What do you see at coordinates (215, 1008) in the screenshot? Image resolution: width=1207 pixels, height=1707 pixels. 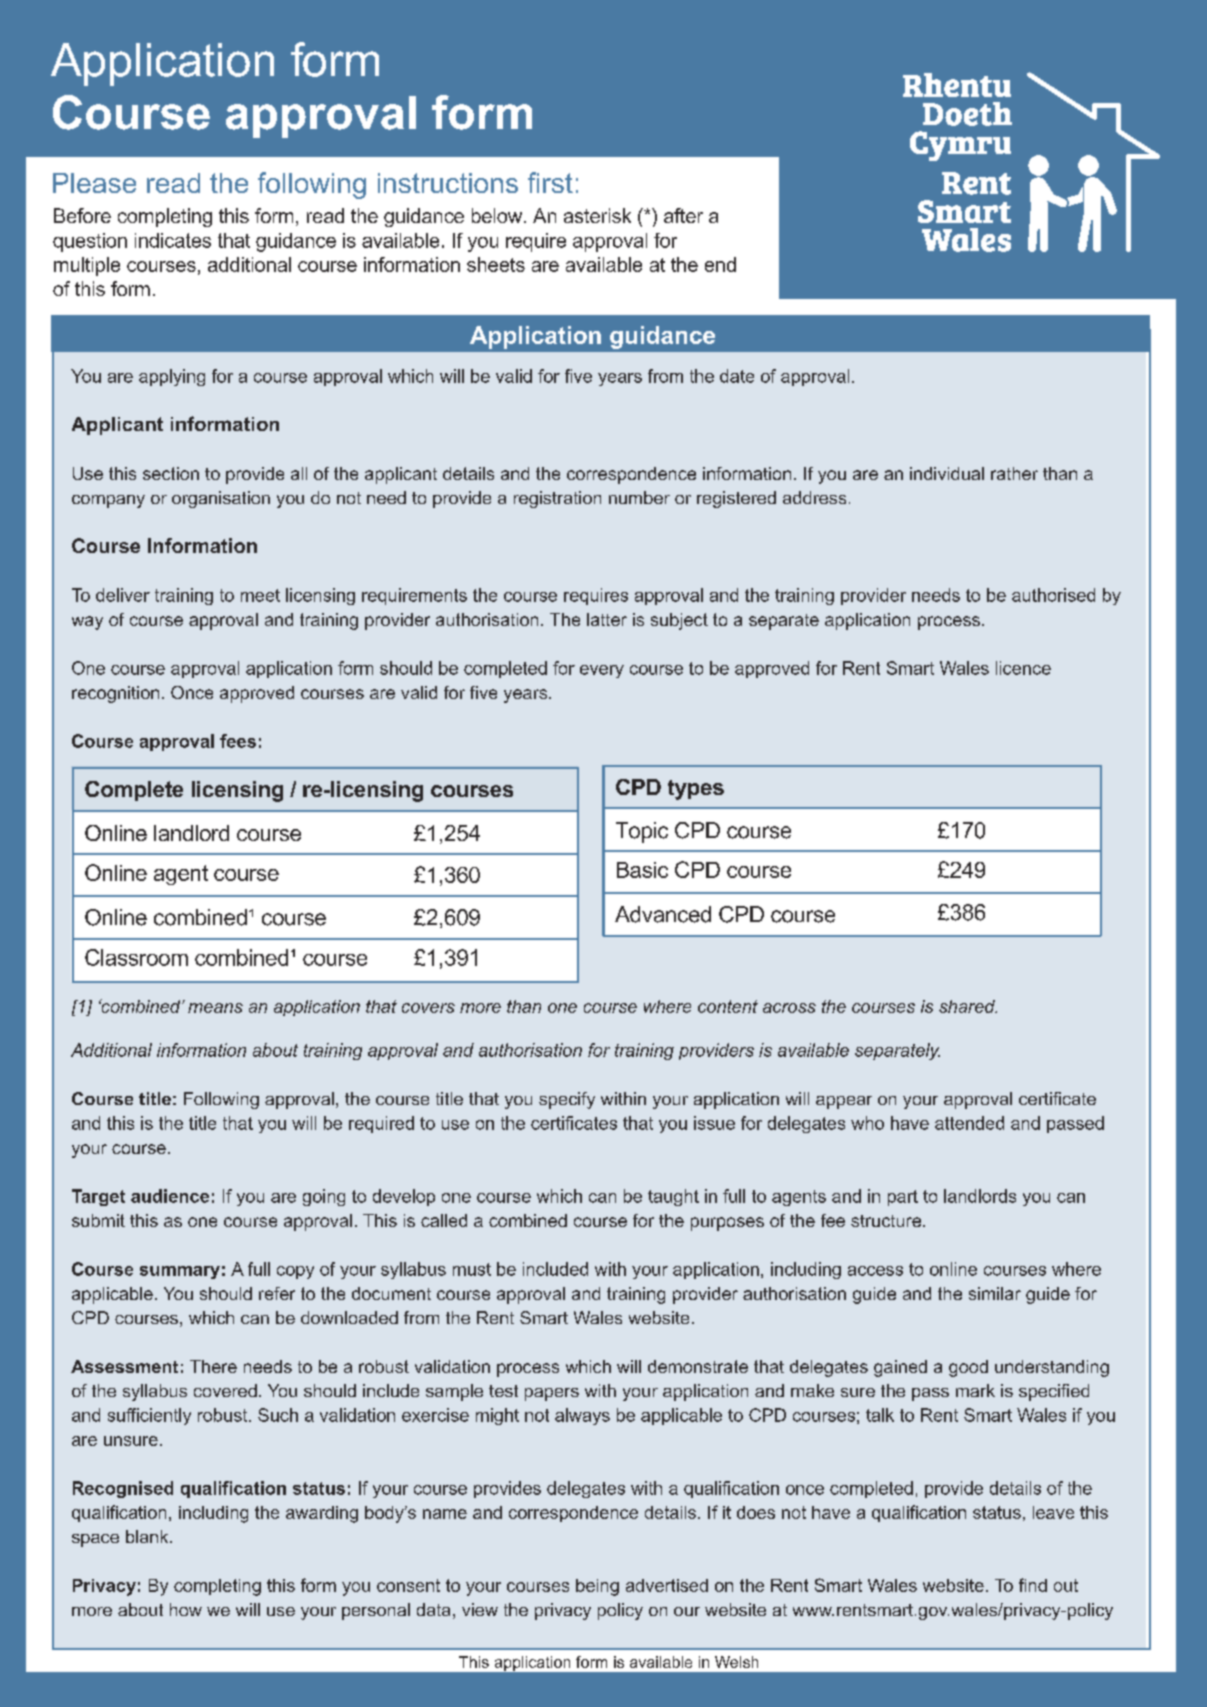 I see `means` at bounding box center [215, 1008].
